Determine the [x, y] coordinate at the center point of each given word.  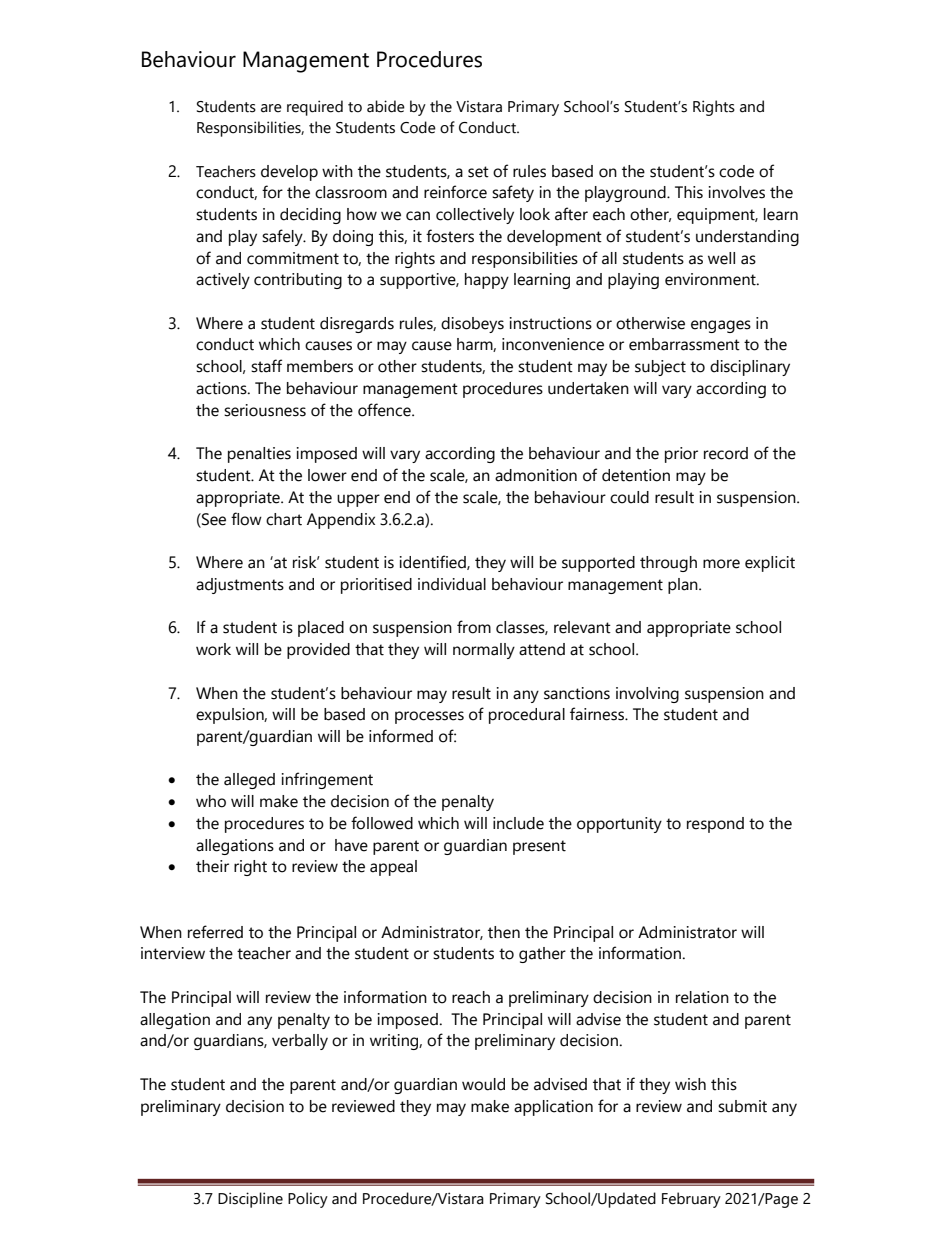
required [315, 108]
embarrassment [684, 344]
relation [702, 997]
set [478, 172]
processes [429, 717]
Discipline [250, 1200]
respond [715, 825]
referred [215, 932]
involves [737, 192]
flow [246, 519]
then [504, 932]
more [721, 564]
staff [266, 366]
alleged [249, 781]
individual [452, 584]
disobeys [472, 325]
